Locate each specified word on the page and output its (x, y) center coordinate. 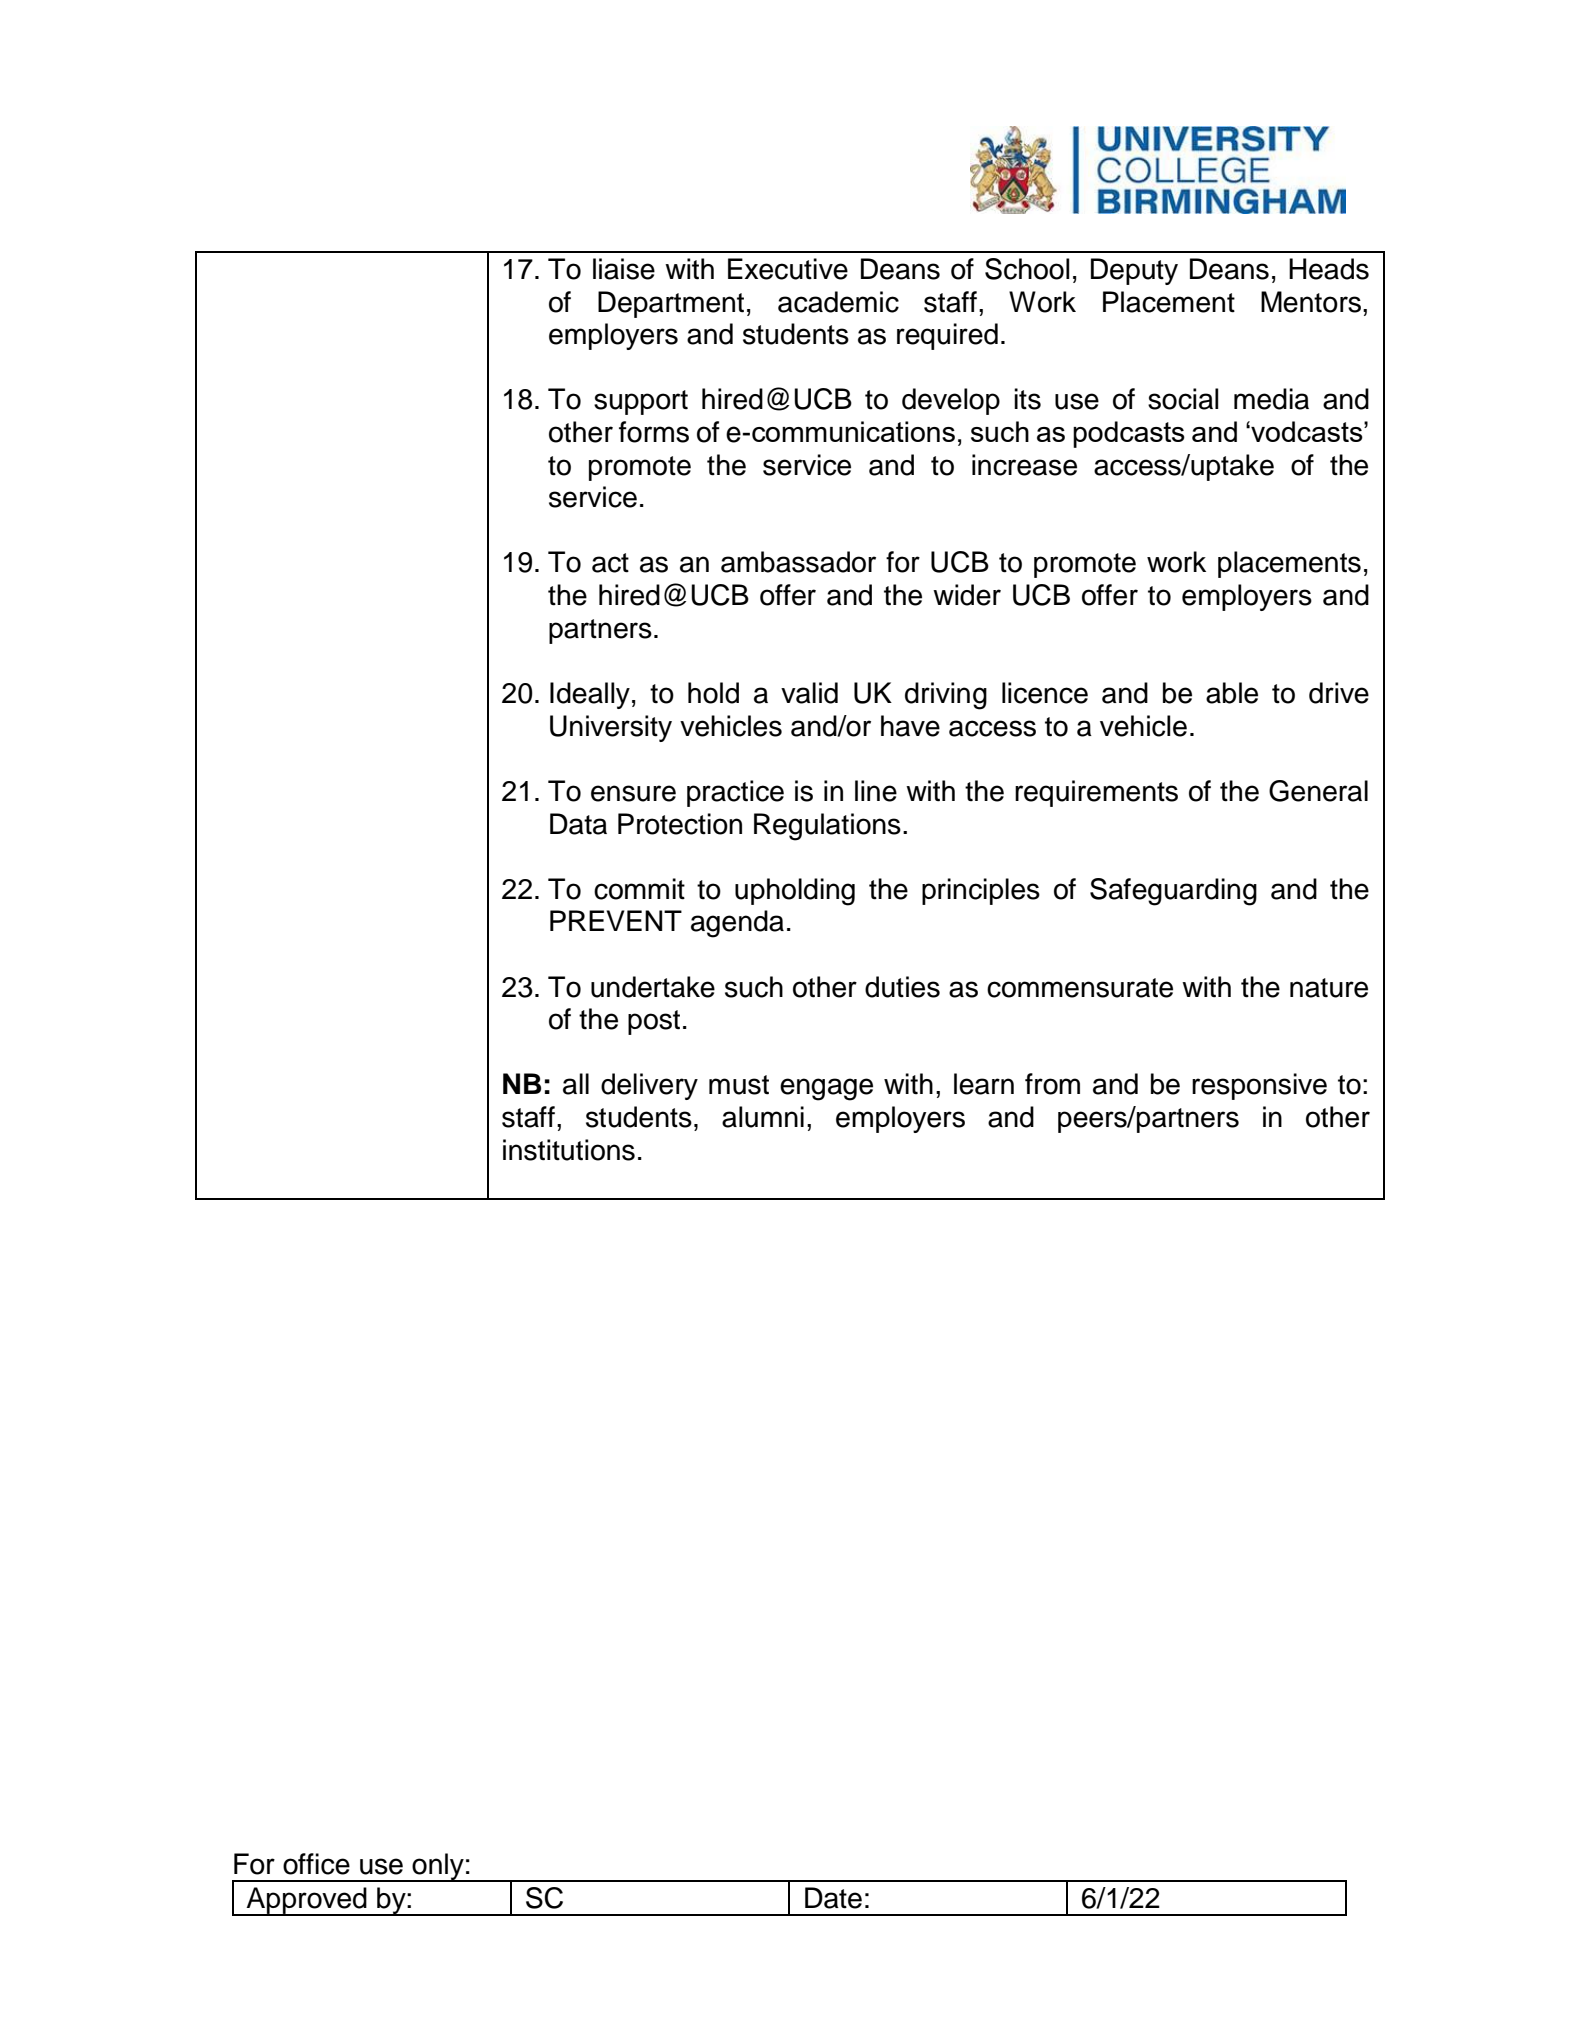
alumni (763, 1117)
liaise (624, 269)
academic (838, 302)
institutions (569, 1150)
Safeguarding (1173, 892)
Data (578, 824)
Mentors (1312, 302)
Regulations (827, 827)
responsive (1259, 1086)
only (438, 1867)
